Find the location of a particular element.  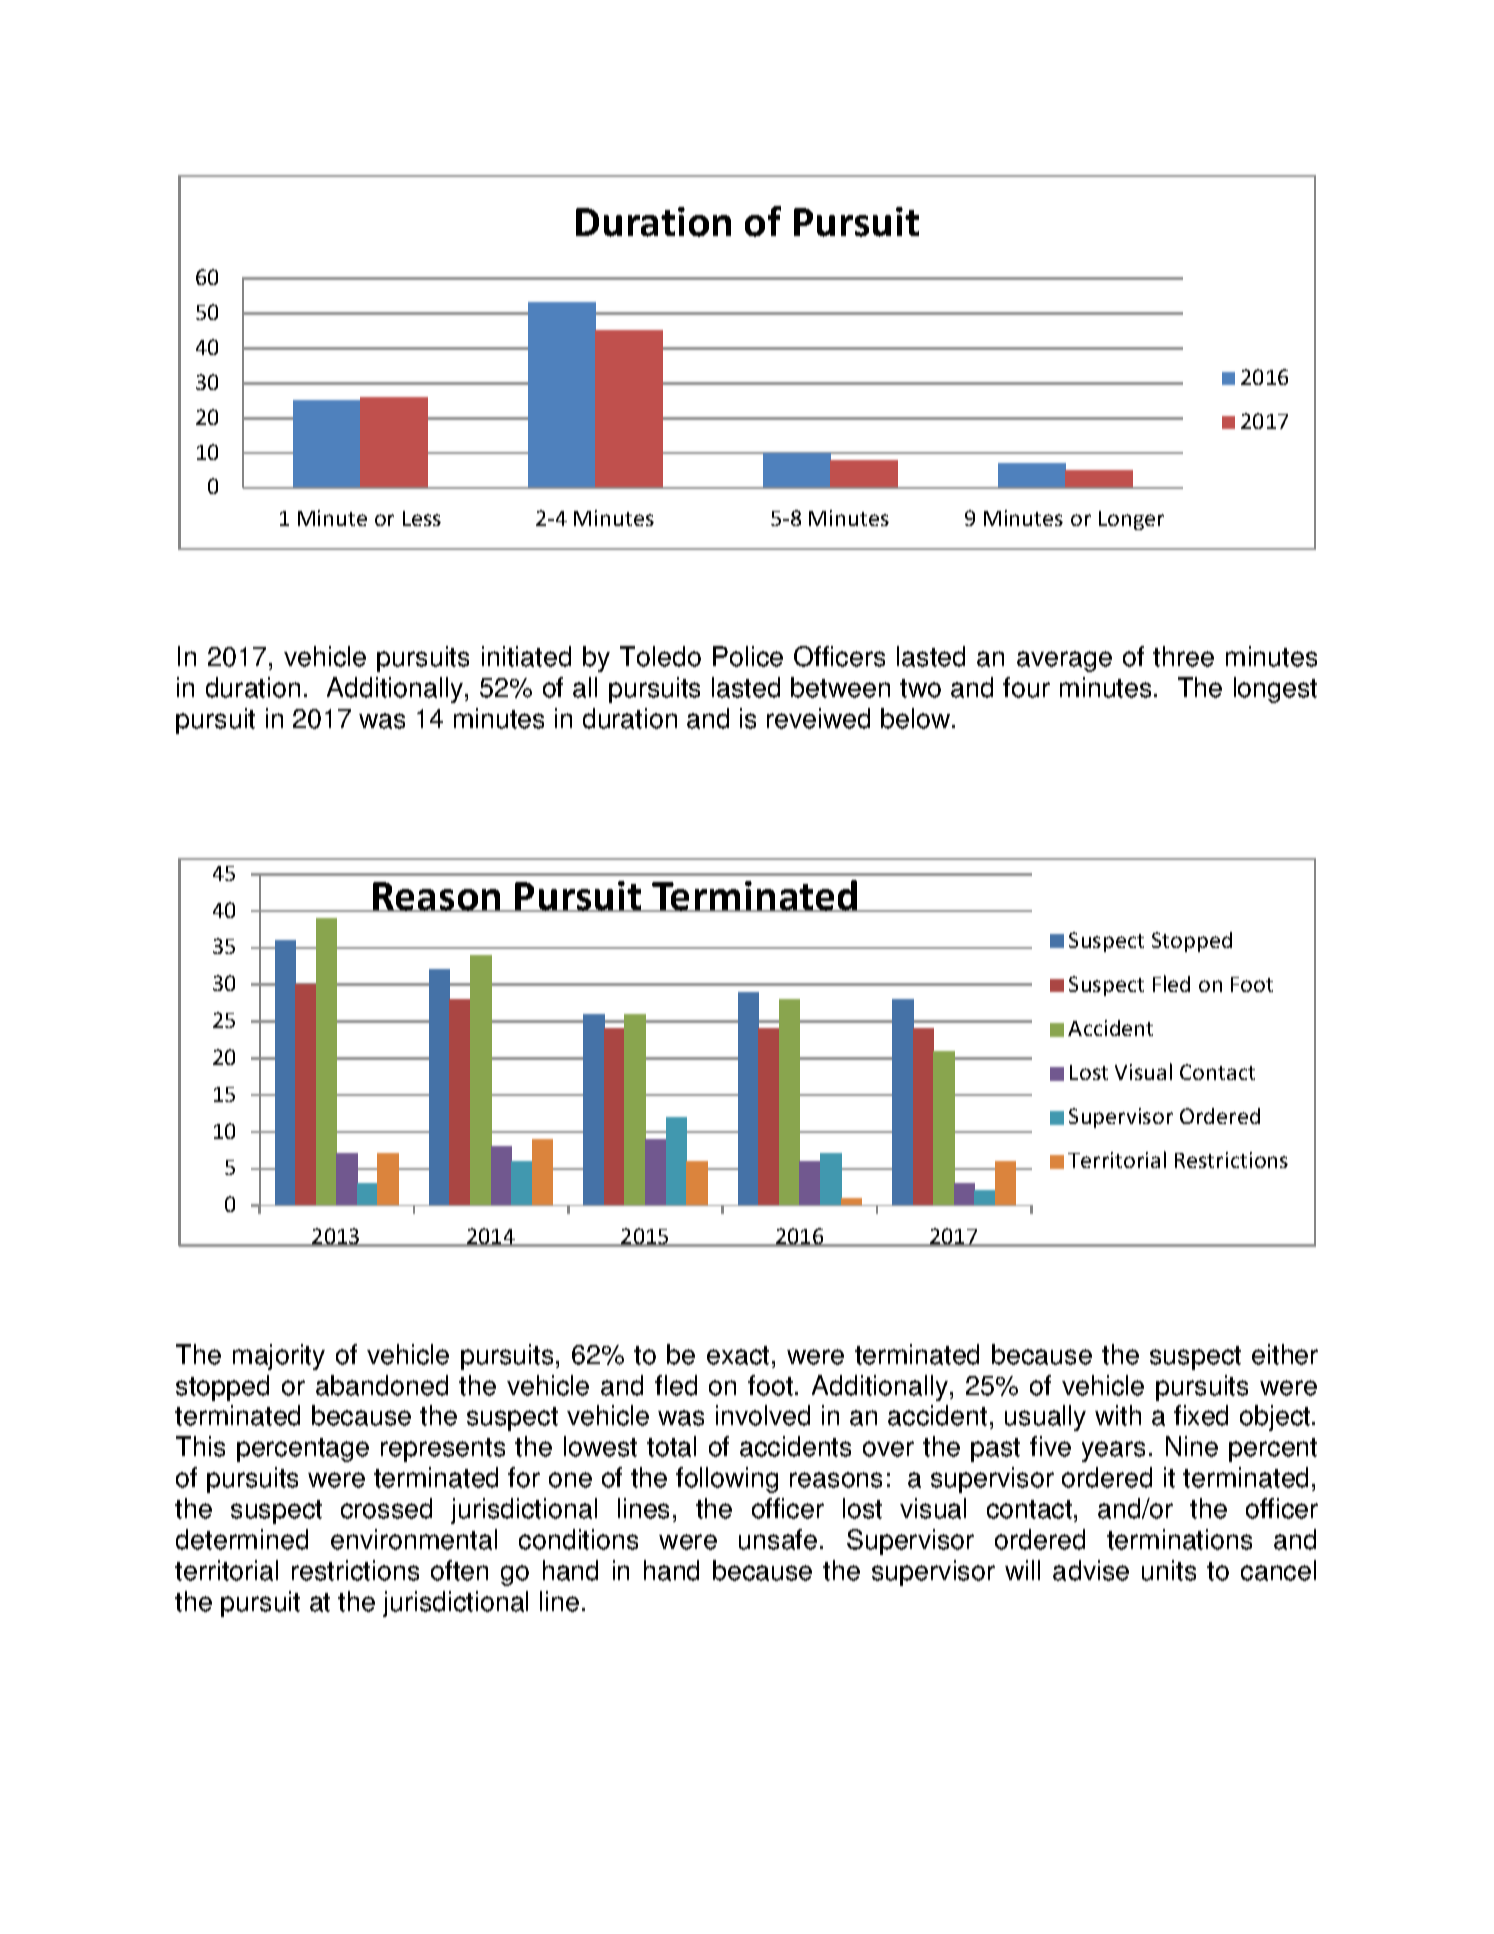

environmental is located at coordinates (414, 1539).
